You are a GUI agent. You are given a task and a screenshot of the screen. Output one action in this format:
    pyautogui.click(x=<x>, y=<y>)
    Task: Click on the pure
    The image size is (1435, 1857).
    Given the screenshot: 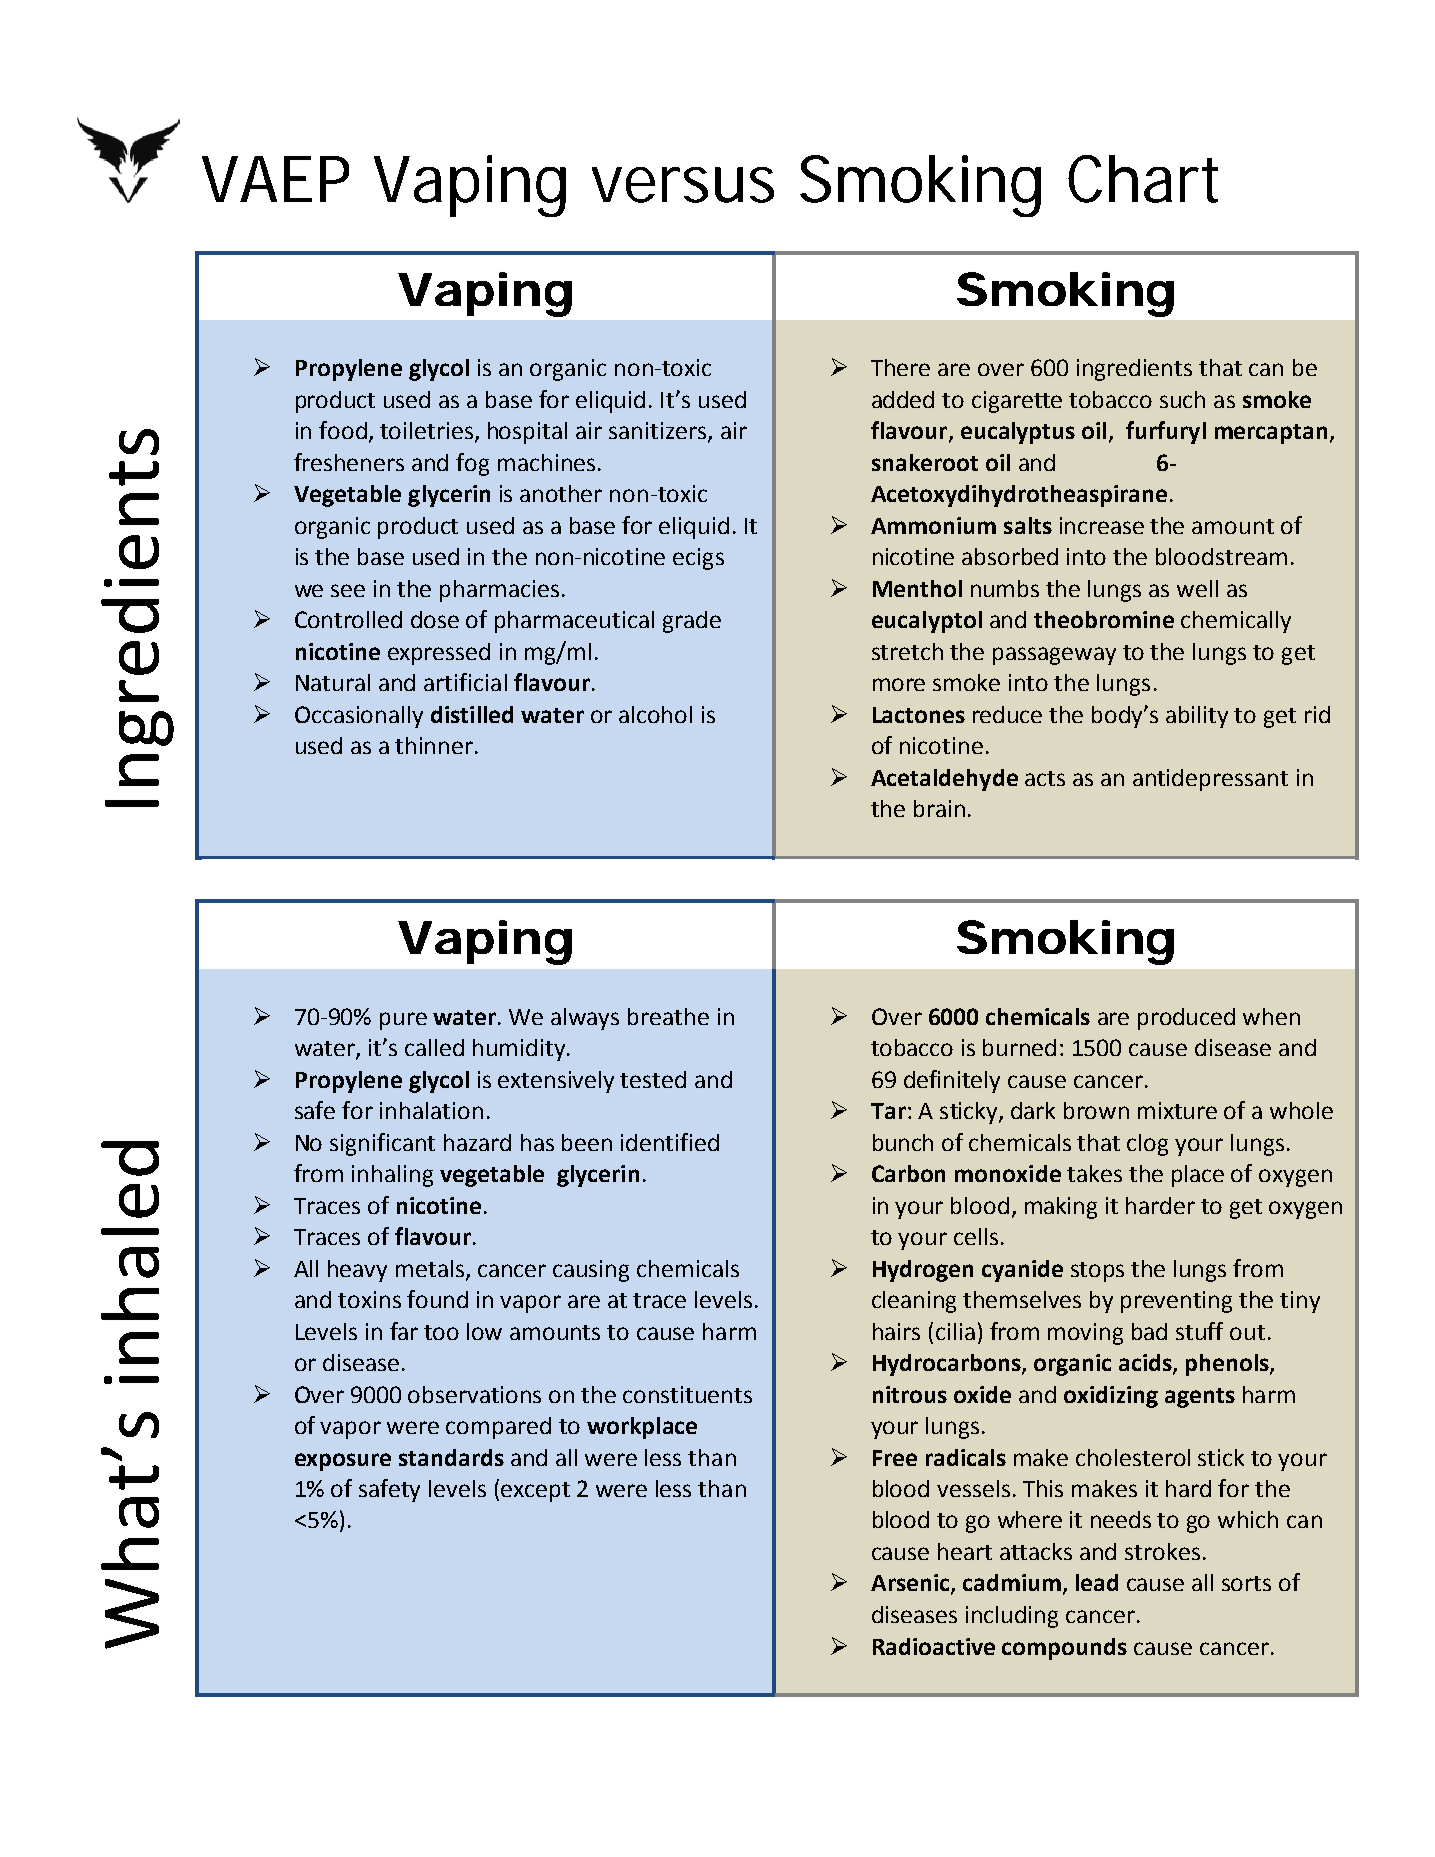 What is the action you would take?
    pyautogui.click(x=403, y=1021)
